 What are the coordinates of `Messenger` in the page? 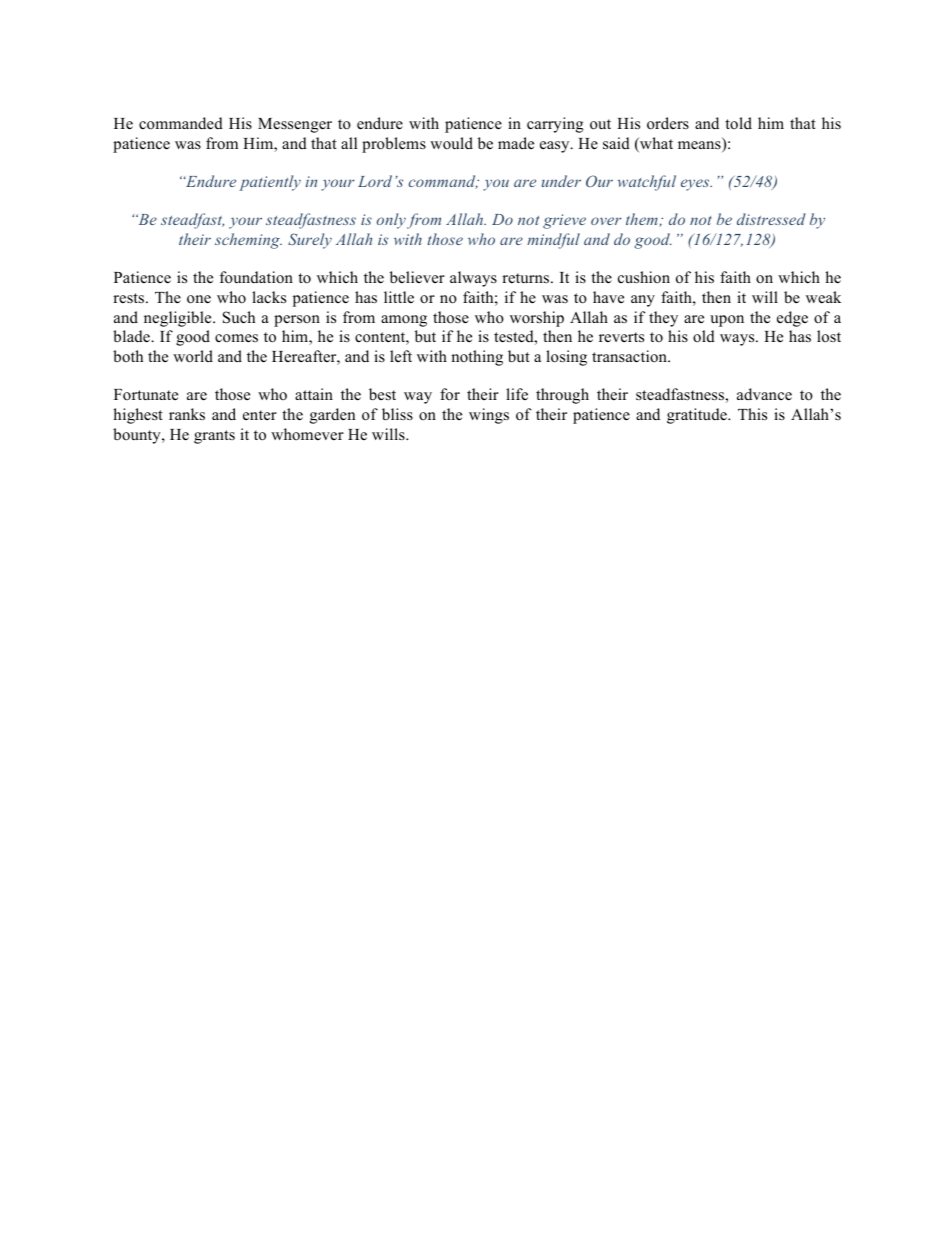 It's located at (295, 125).
